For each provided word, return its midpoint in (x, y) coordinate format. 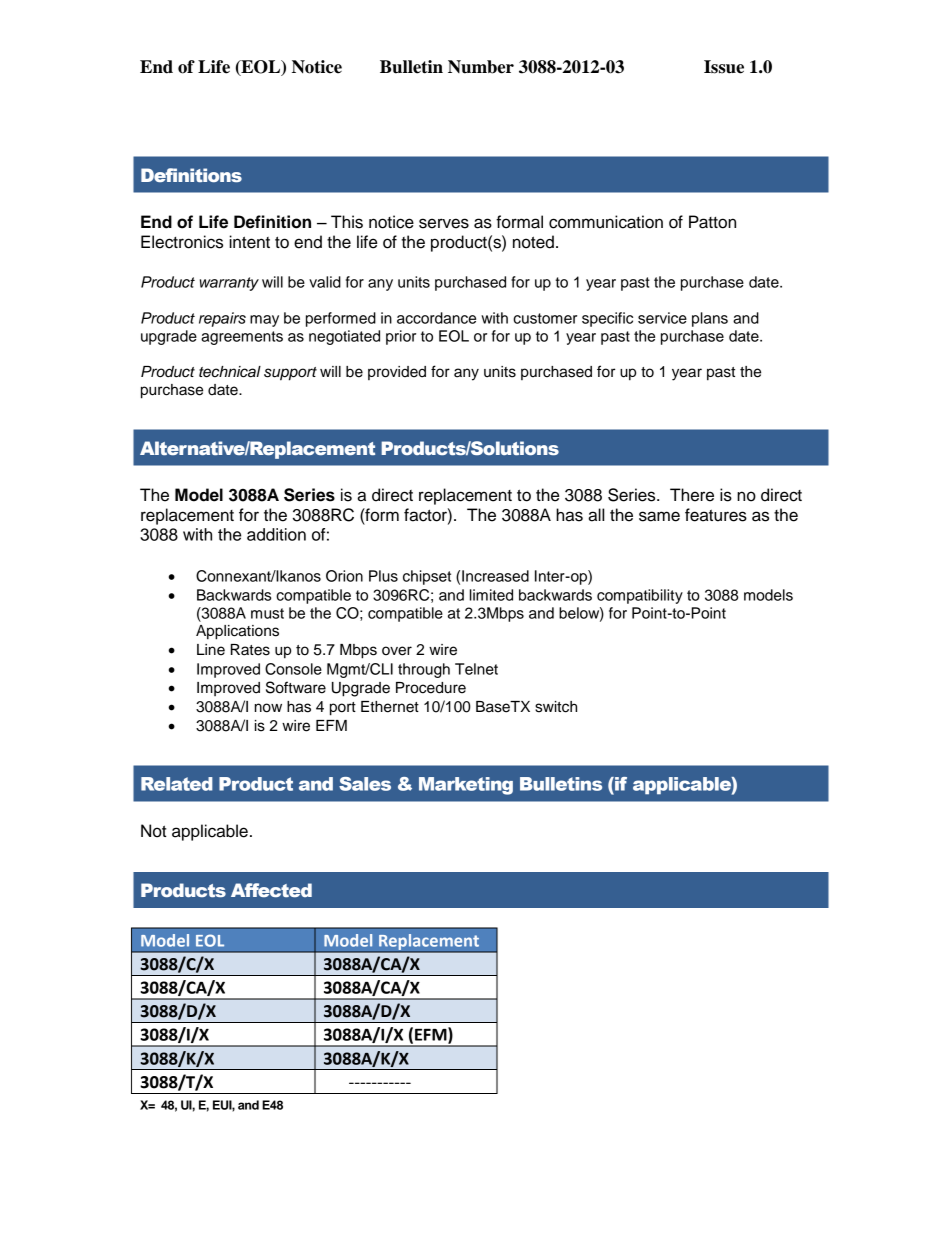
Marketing (466, 786)
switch (556, 707)
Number (481, 67)
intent (249, 242)
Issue (724, 67)
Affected (271, 890)
